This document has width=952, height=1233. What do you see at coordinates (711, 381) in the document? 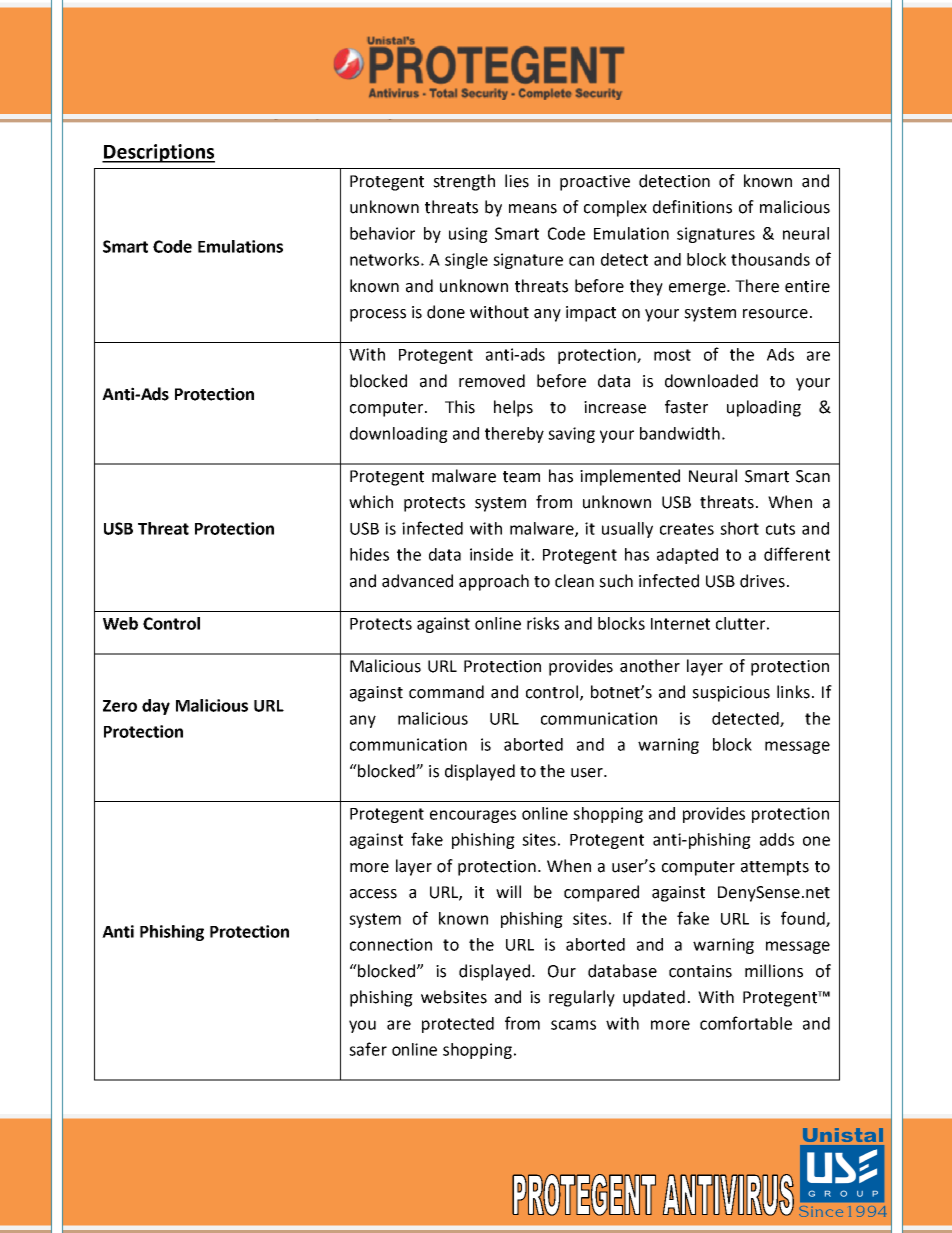
I see `downloaded` at bounding box center [711, 381].
